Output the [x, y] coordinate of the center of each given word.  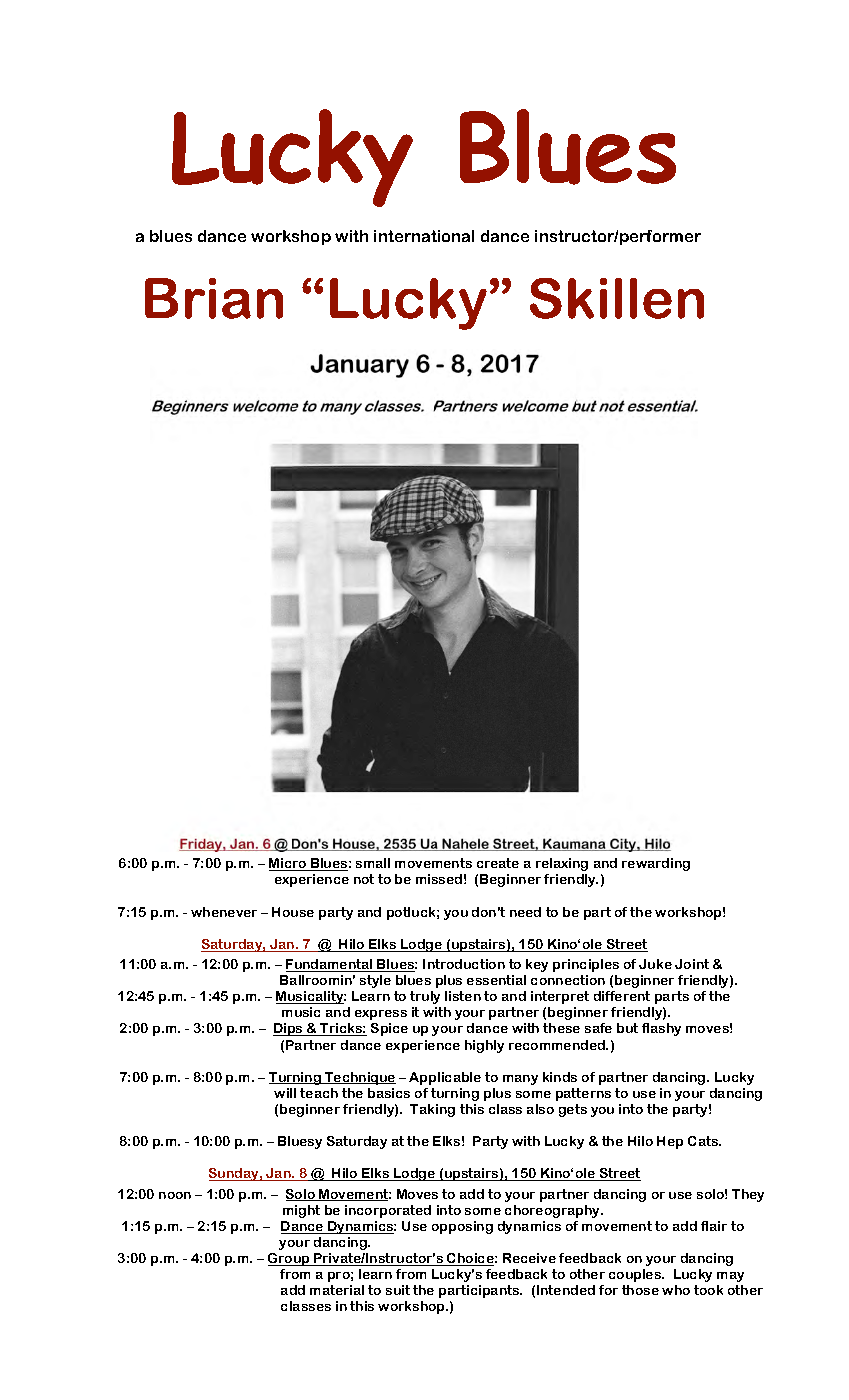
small [373, 863]
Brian [214, 298]
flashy [661, 1029]
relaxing [562, 864]
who [676, 1290]
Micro [289, 864]
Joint [692, 964]
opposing [462, 1227]
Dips [289, 1029]
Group [290, 1259]
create [498, 863]
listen [463, 996]
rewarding [656, 864]
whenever [224, 912]
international [424, 236]
